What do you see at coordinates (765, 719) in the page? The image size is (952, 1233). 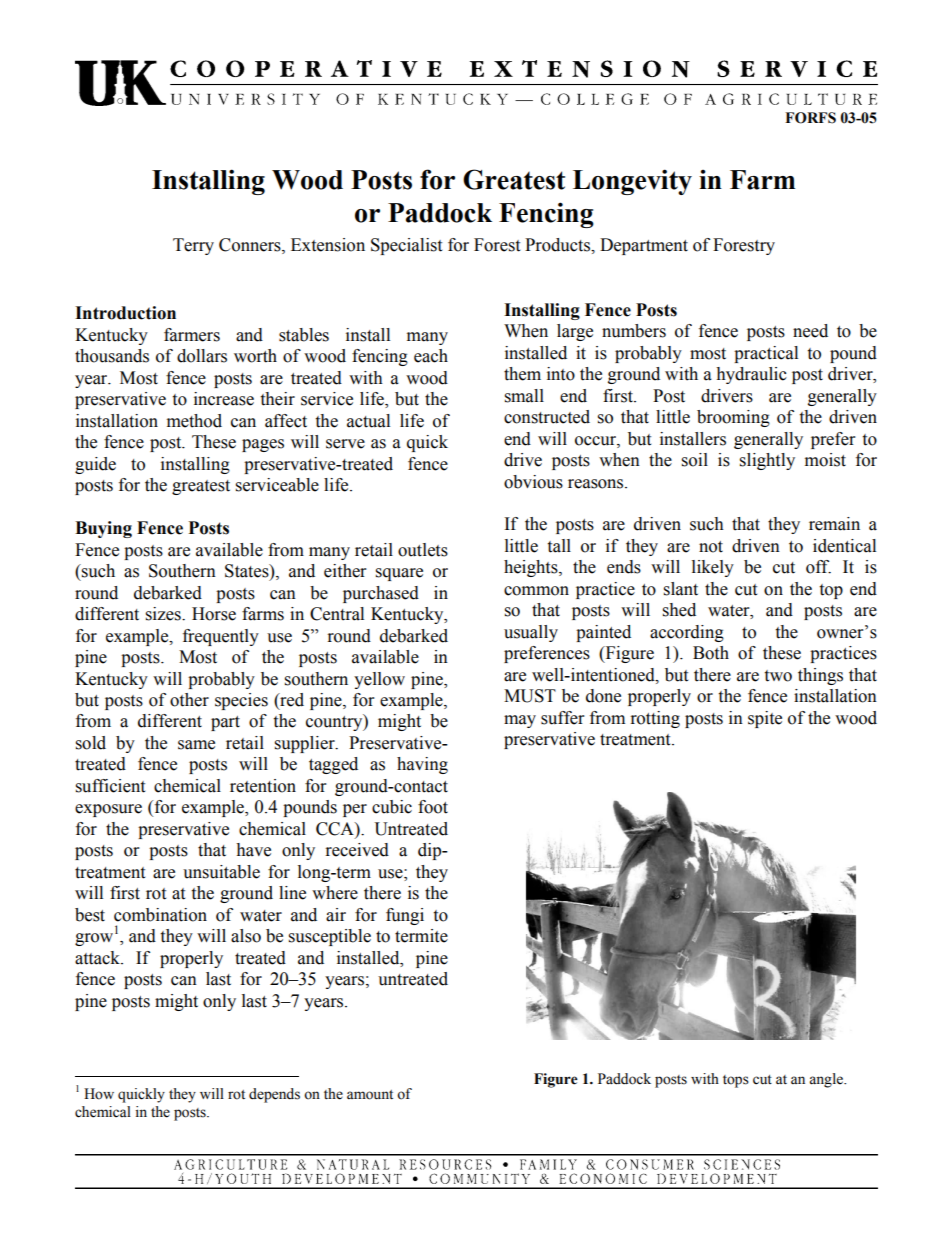 I see `spite` at bounding box center [765, 719].
